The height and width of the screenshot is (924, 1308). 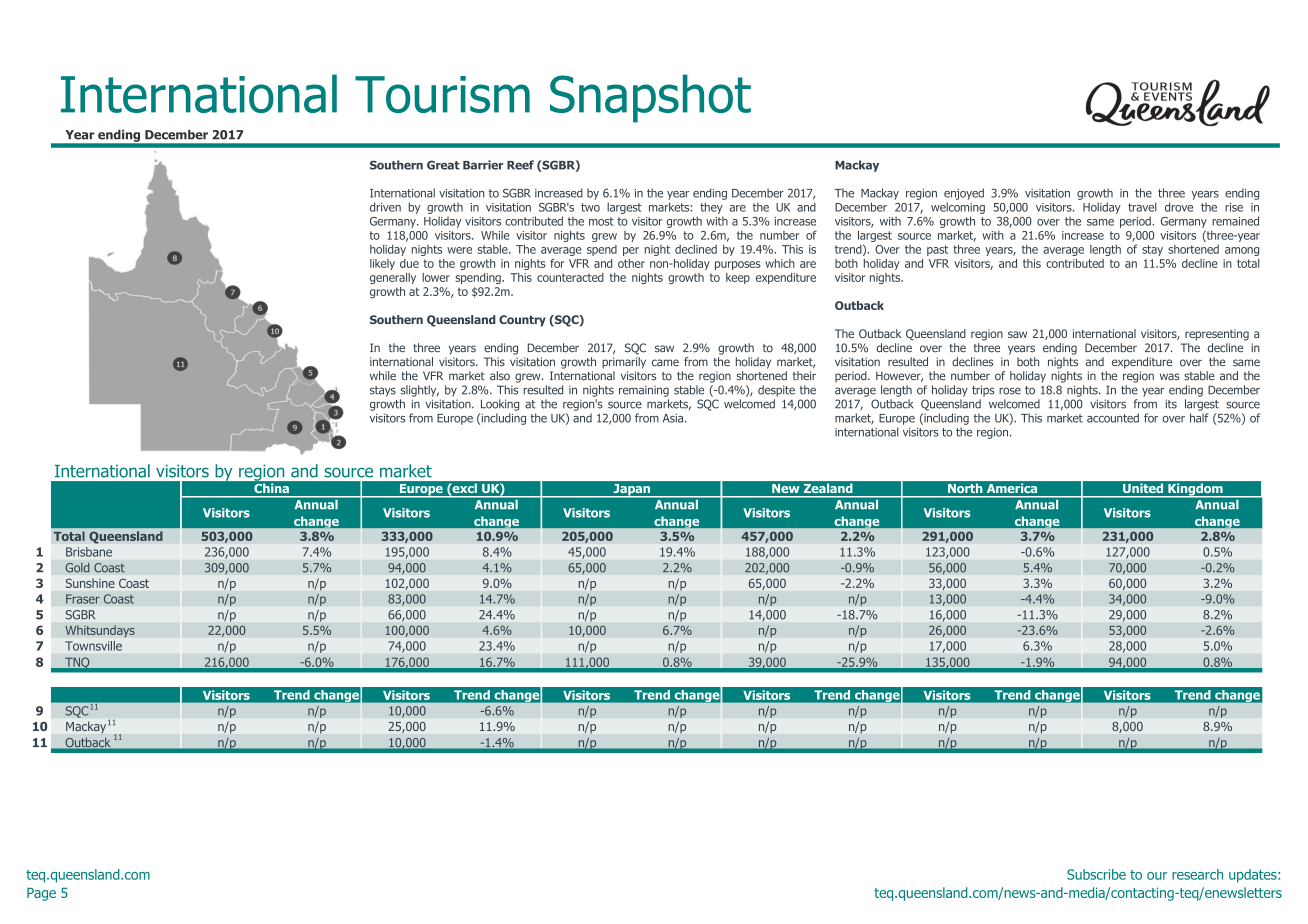 I want to click on Snapshot, so click(x=650, y=98).
